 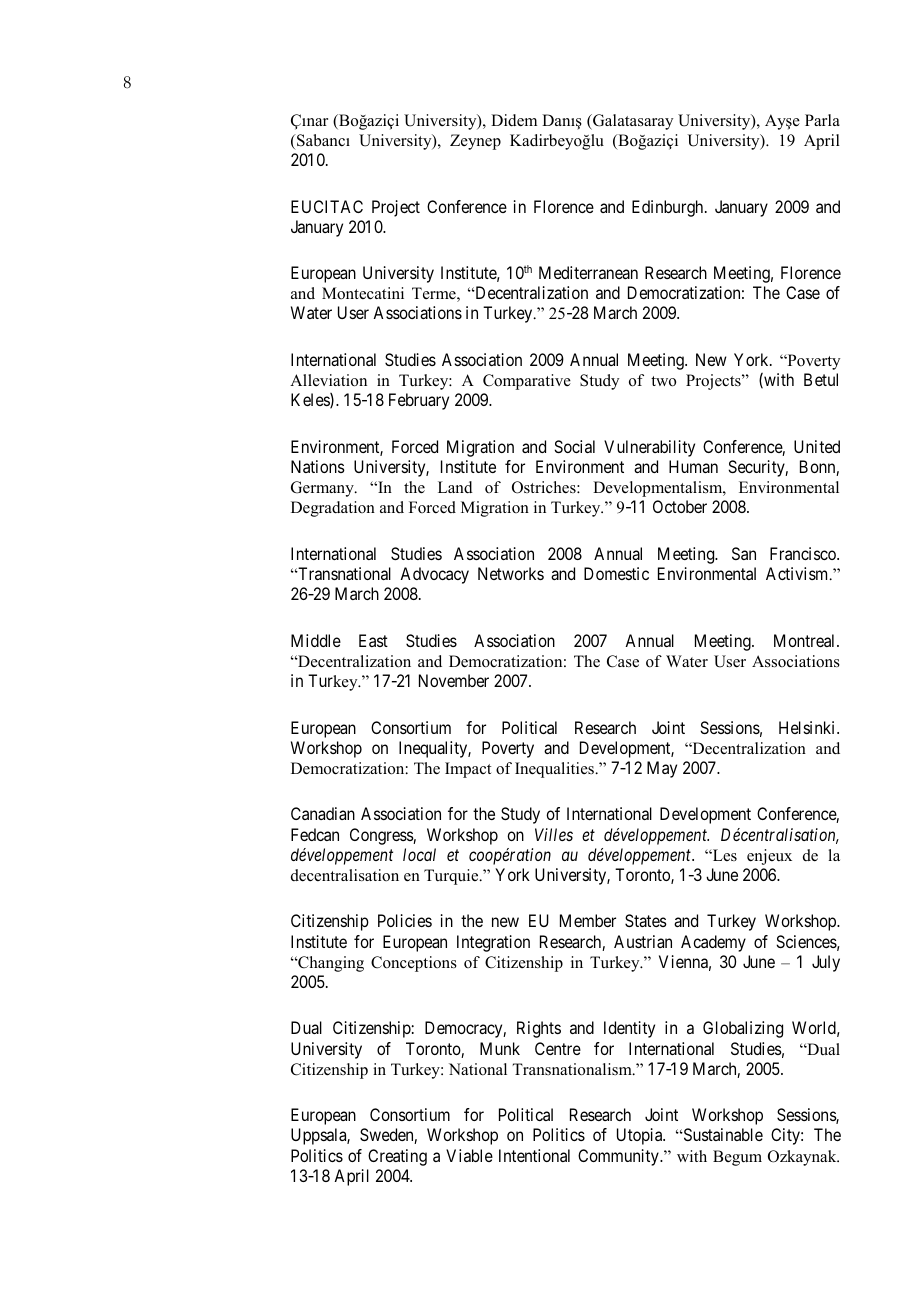 I want to click on Creating, so click(x=397, y=1157).
